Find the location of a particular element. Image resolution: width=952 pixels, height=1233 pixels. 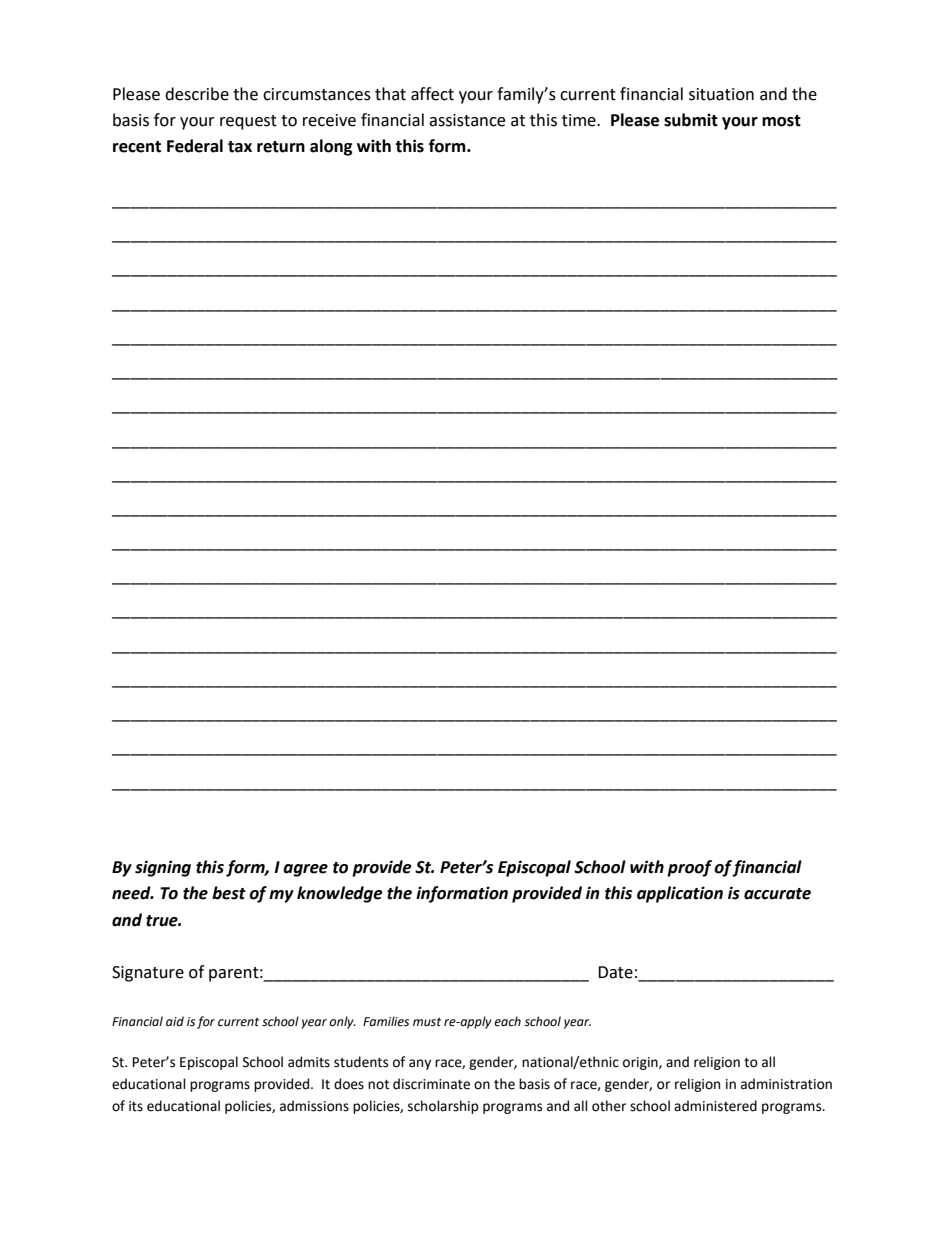

aid is located at coordinates (175, 1021).
